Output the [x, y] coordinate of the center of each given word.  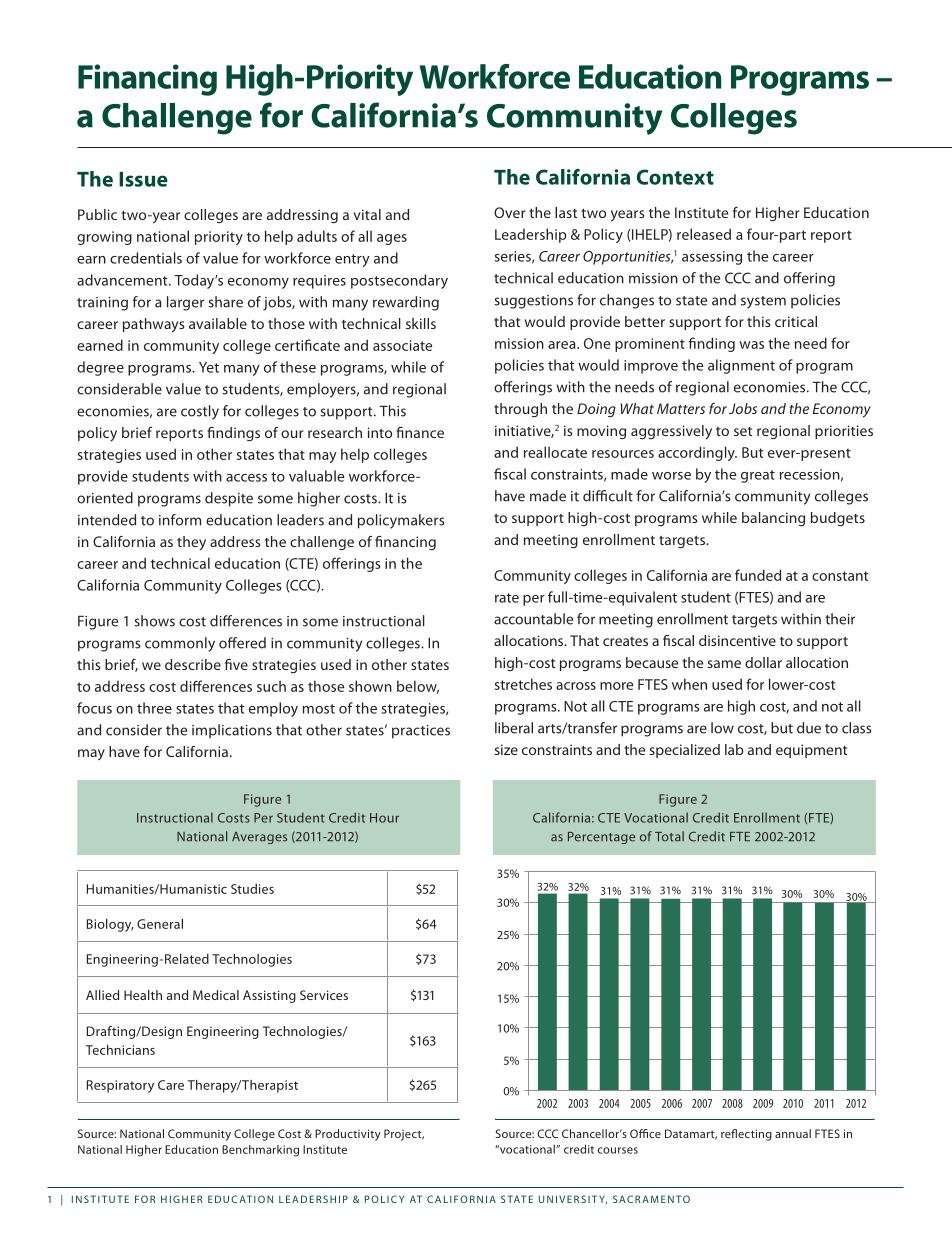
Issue [143, 179]
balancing [773, 519]
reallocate [555, 452]
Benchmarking [260, 1151]
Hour [384, 818]
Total [669, 836]
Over [510, 212]
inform [180, 520]
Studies [252, 889]
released [704, 234]
